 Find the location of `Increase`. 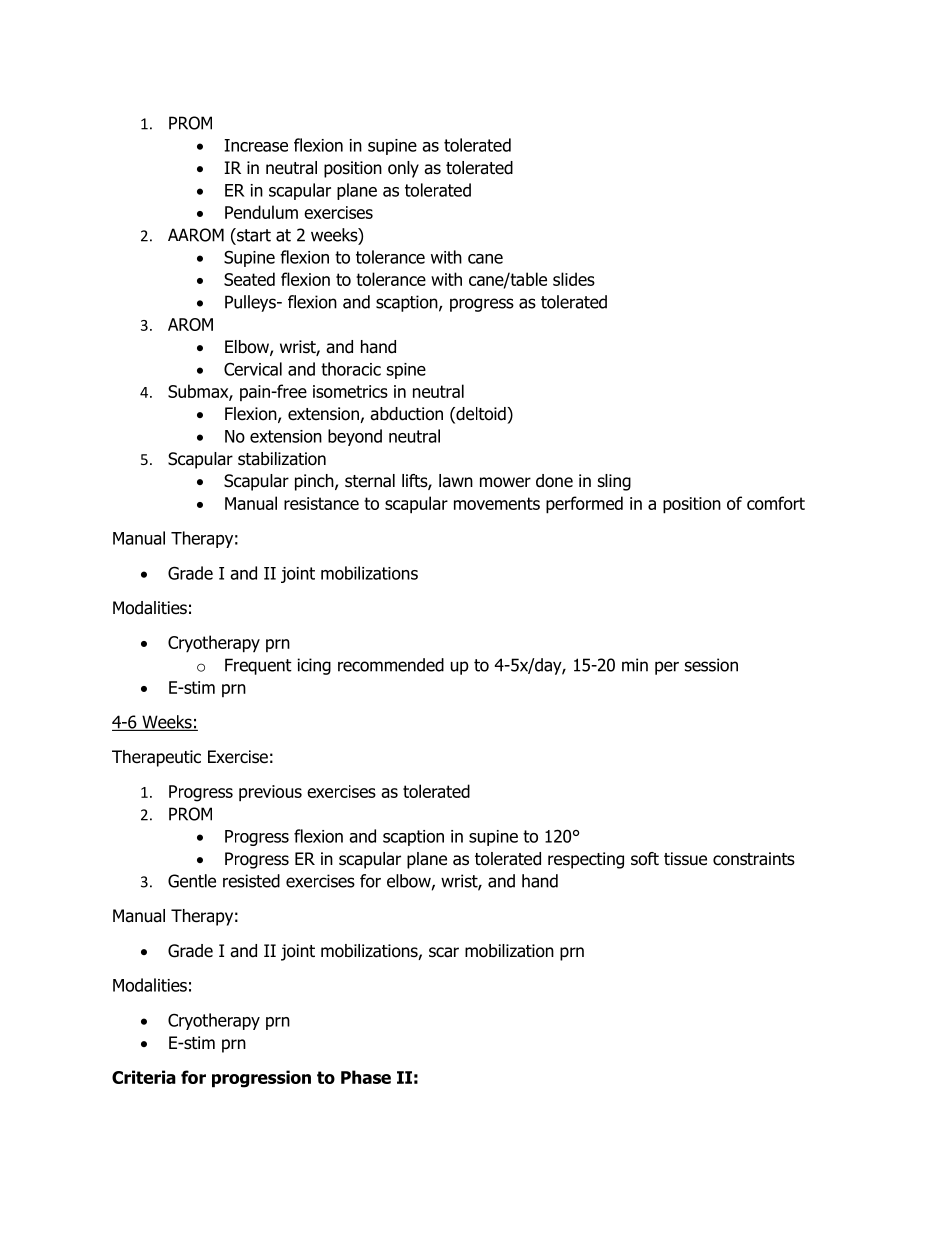

Increase is located at coordinates (256, 145).
